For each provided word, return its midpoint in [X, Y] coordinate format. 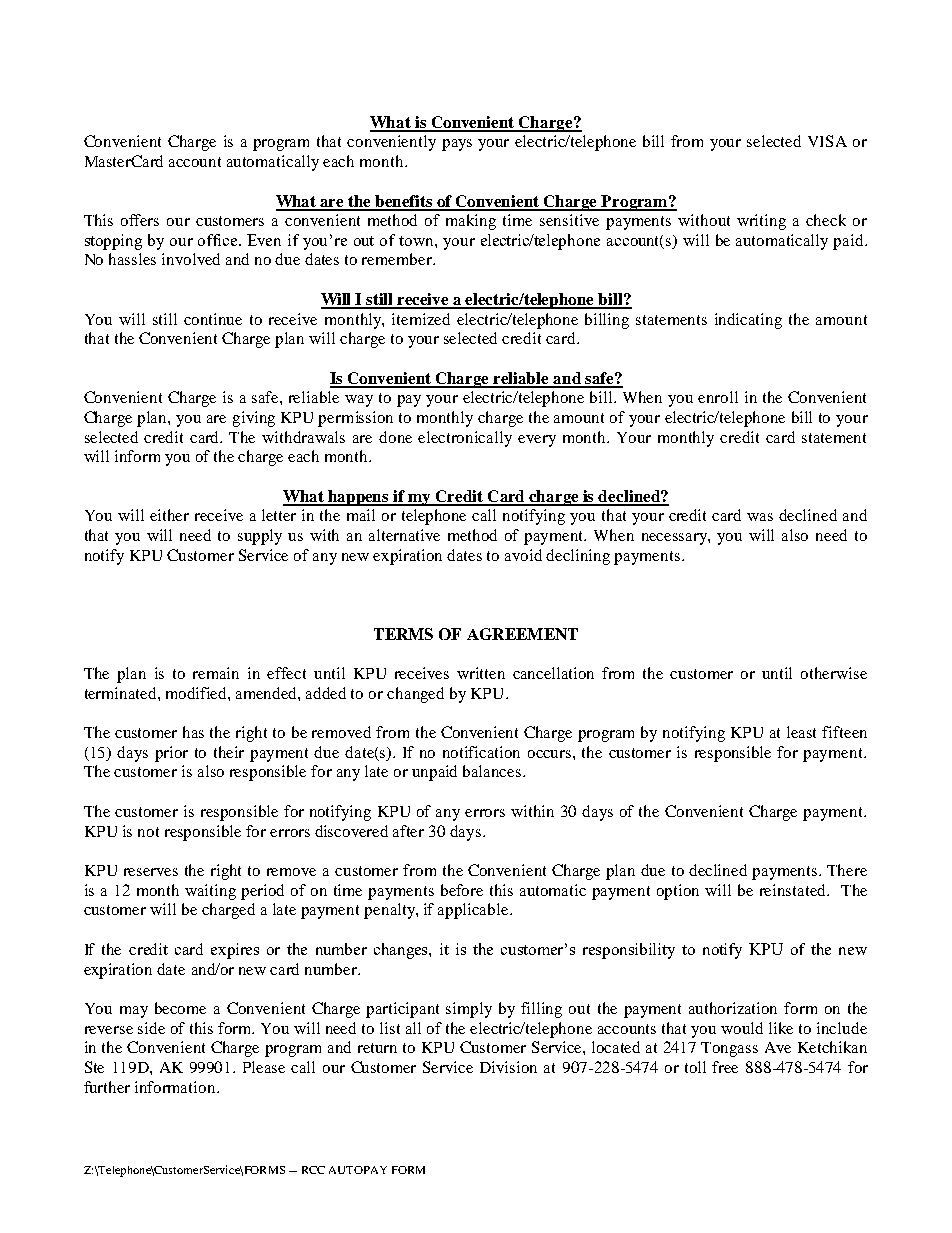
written [481, 673]
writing [761, 222]
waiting [210, 892]
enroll [718, 397]
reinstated [794, 890]
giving [254, 419]
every [537, 441]
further [107, 1087]
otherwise [834, 673]
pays [457, 145]
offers [140, 220]
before [462, 890]
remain [216, 673]
